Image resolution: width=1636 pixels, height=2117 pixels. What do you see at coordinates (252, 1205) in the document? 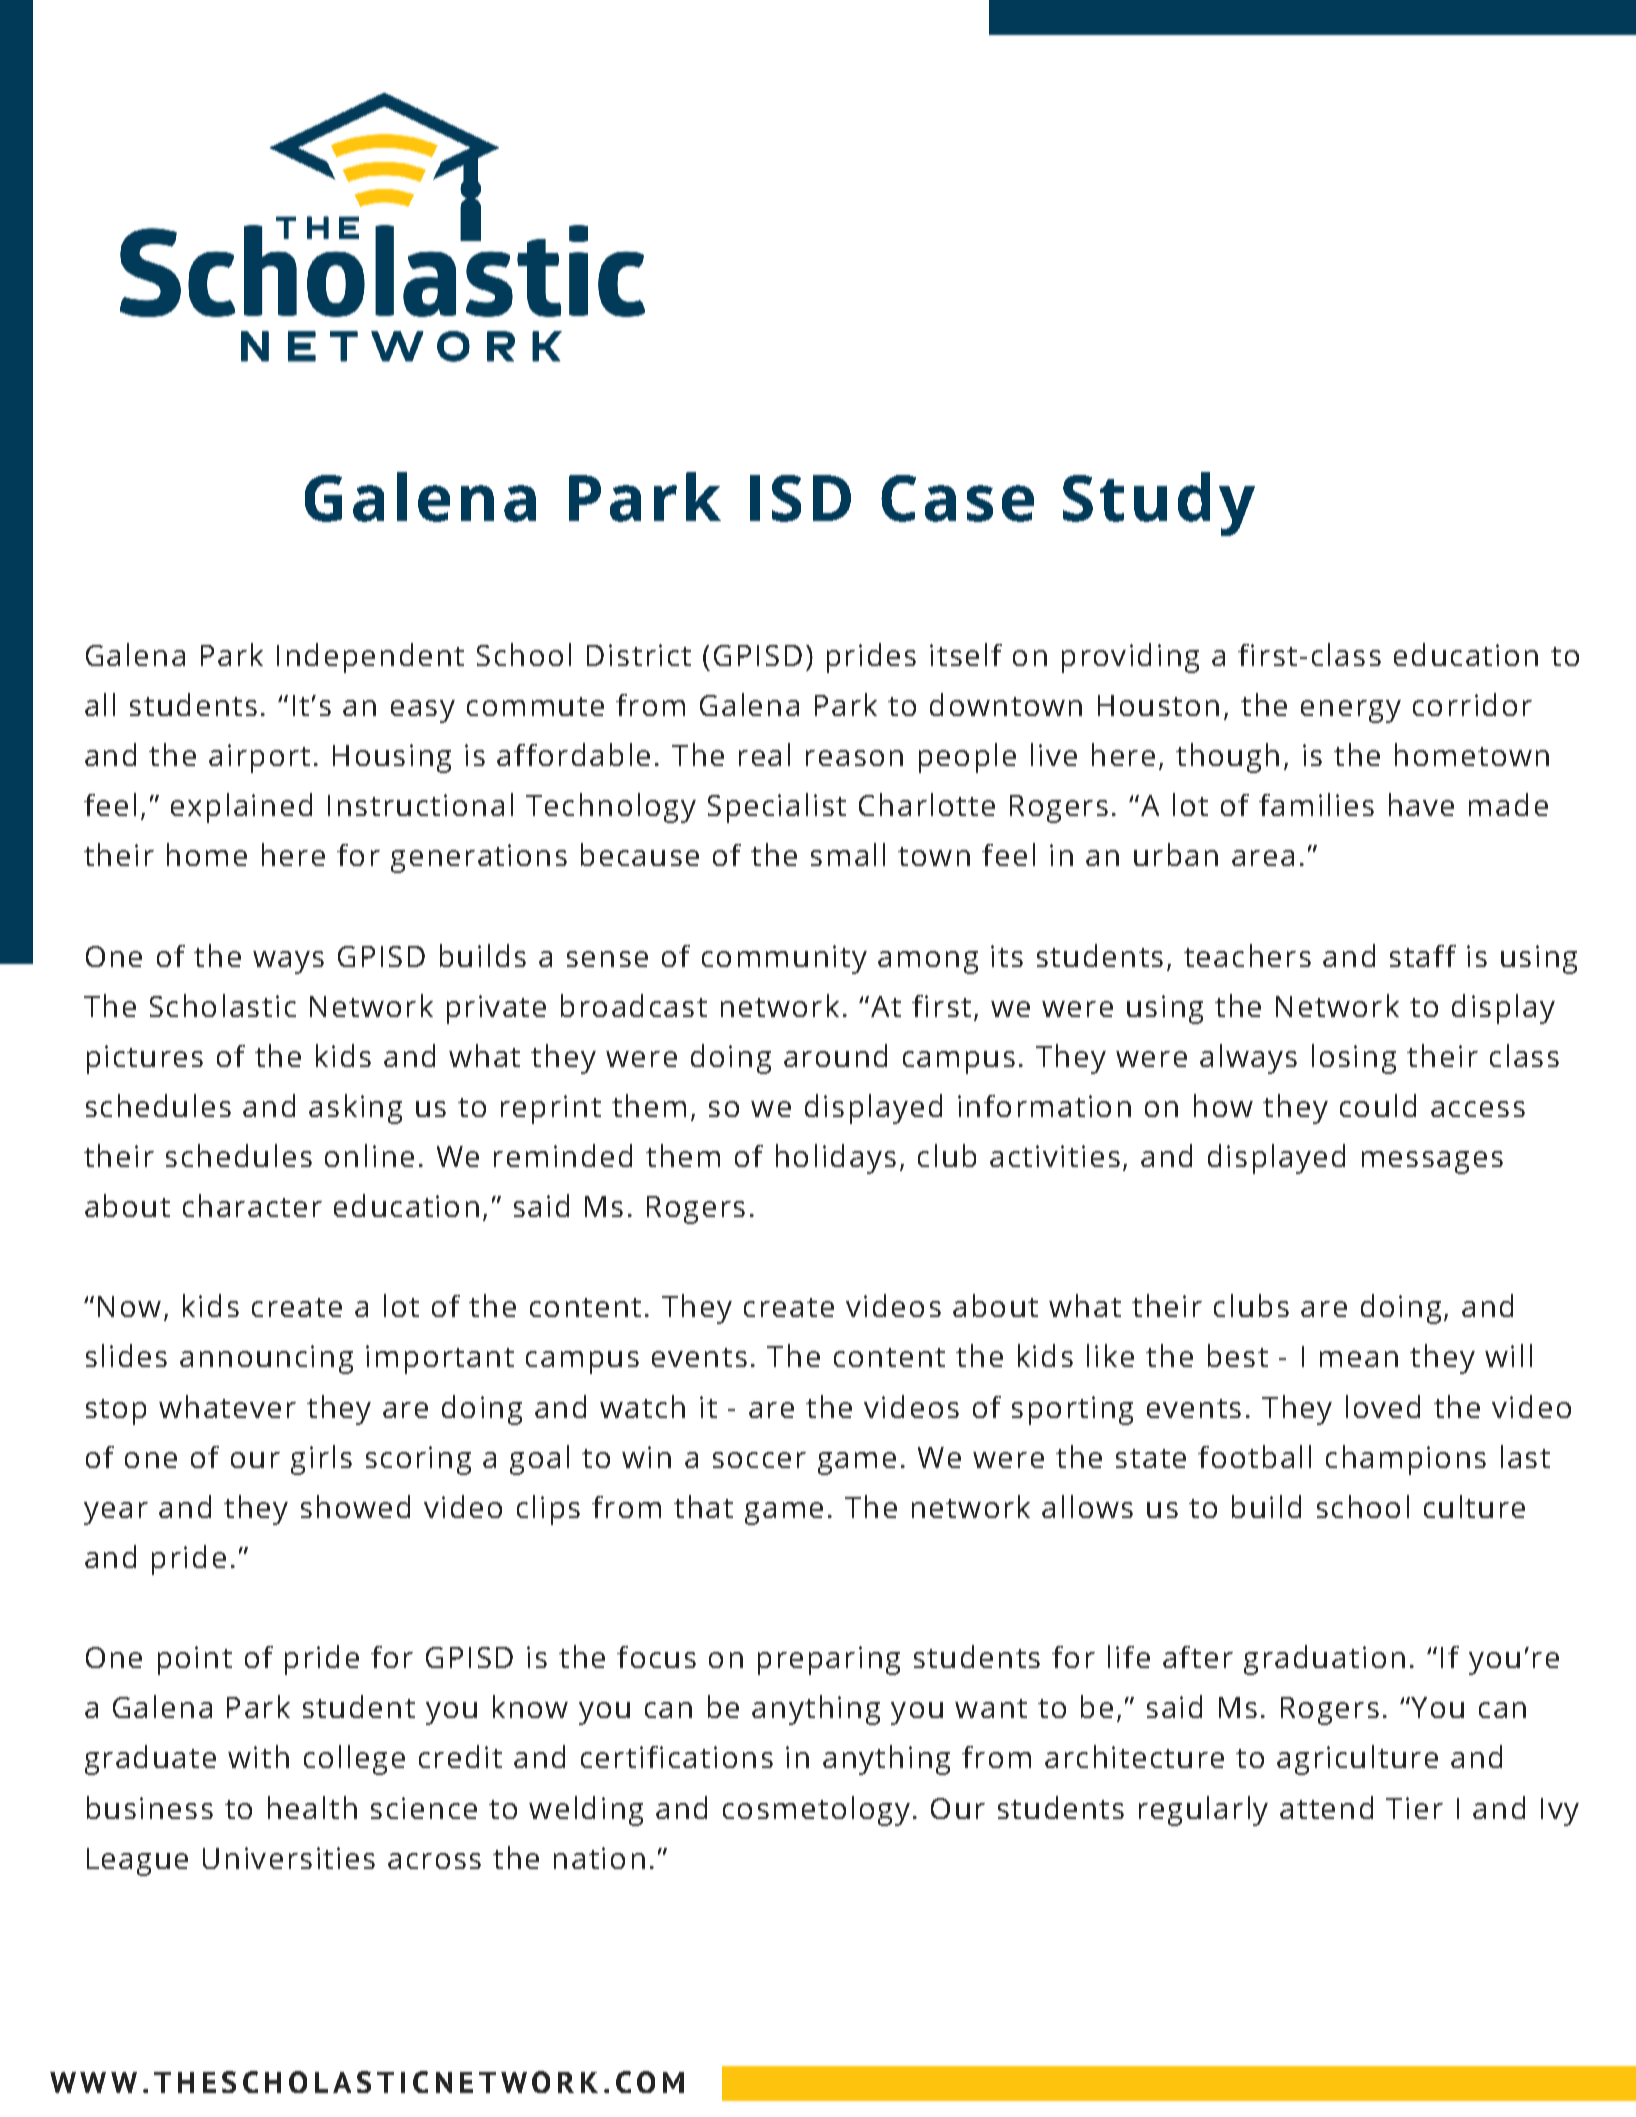
I see `character` at bounding box center [252, 1205].
